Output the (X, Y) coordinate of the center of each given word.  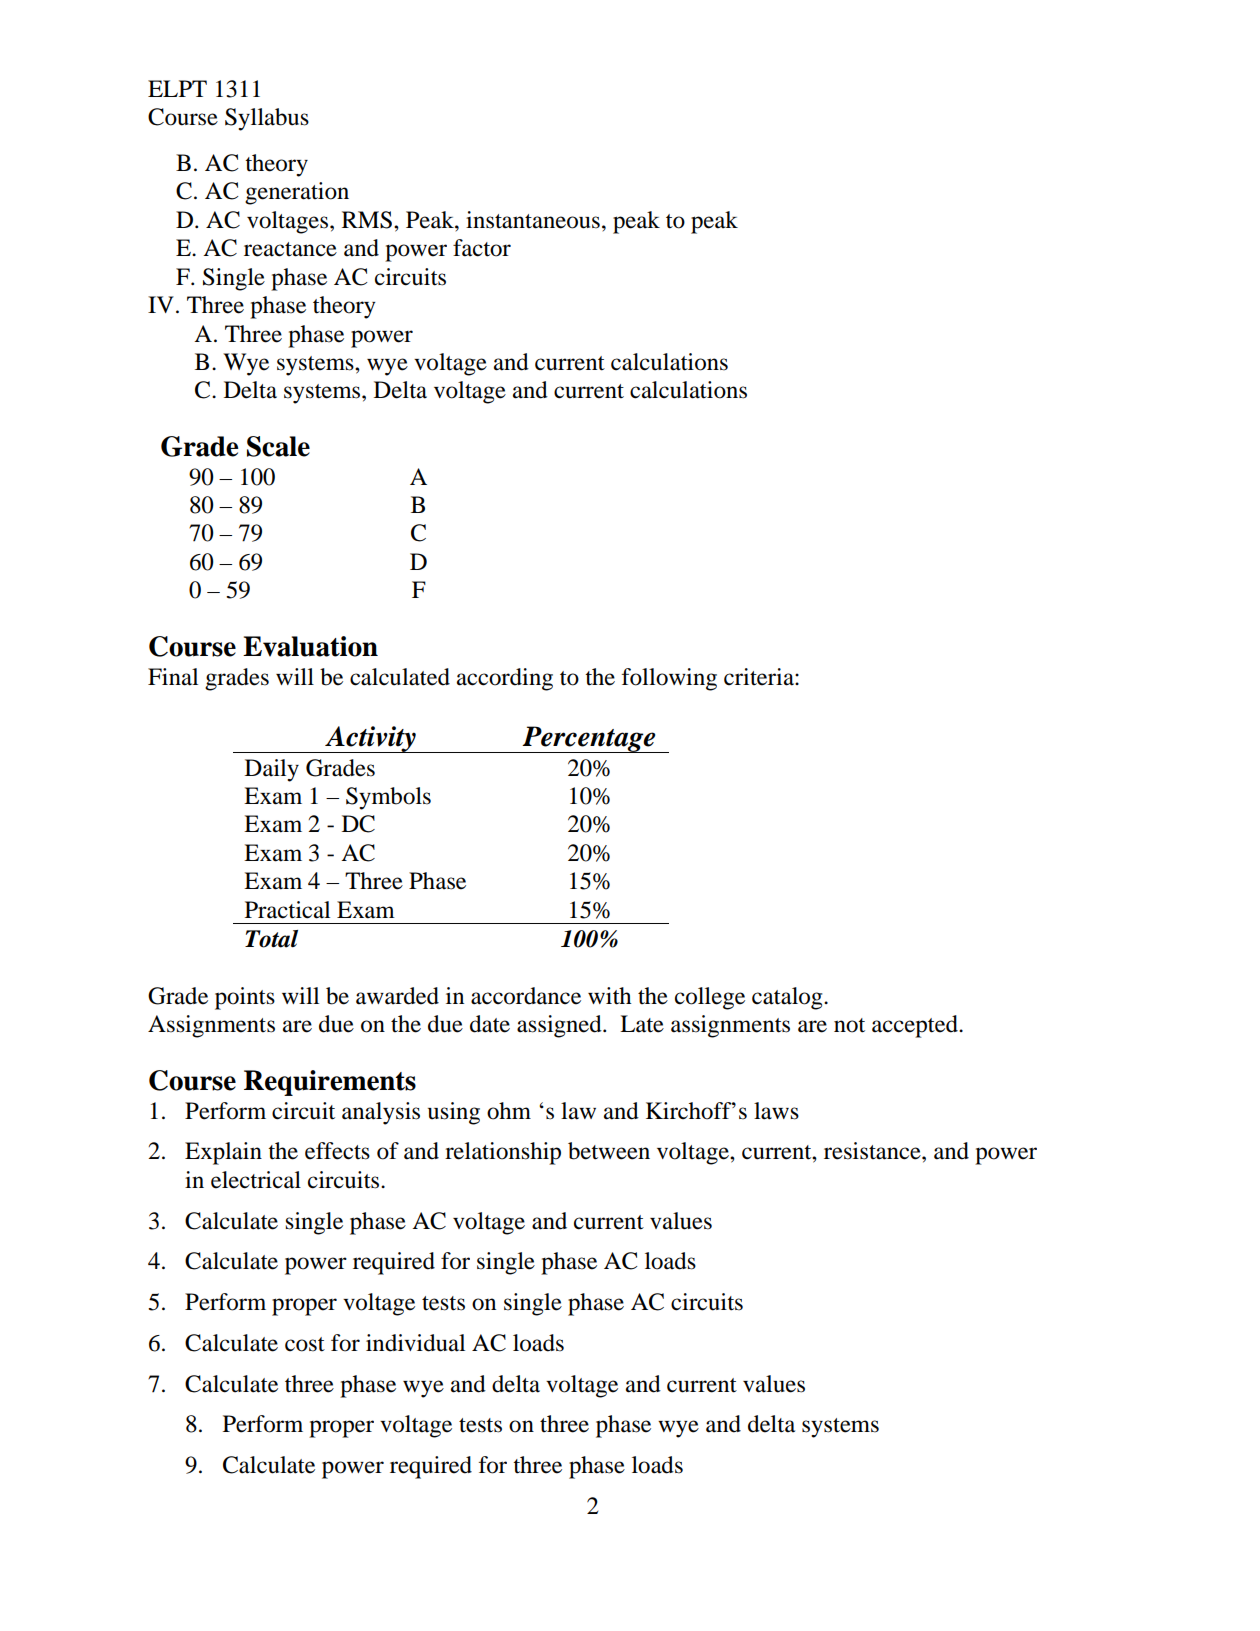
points (245, 998)
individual (415, 1343)
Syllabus (267, 119)
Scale (278, 446)
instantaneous (533, 220)
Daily (272, 770)
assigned (560, 1026)
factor (482, 248)
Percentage (589, 739)
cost (305, 1344)
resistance (873, 1151)
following (669, 679)
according (505, 679)
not (849, 1025)
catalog (788, 998)
